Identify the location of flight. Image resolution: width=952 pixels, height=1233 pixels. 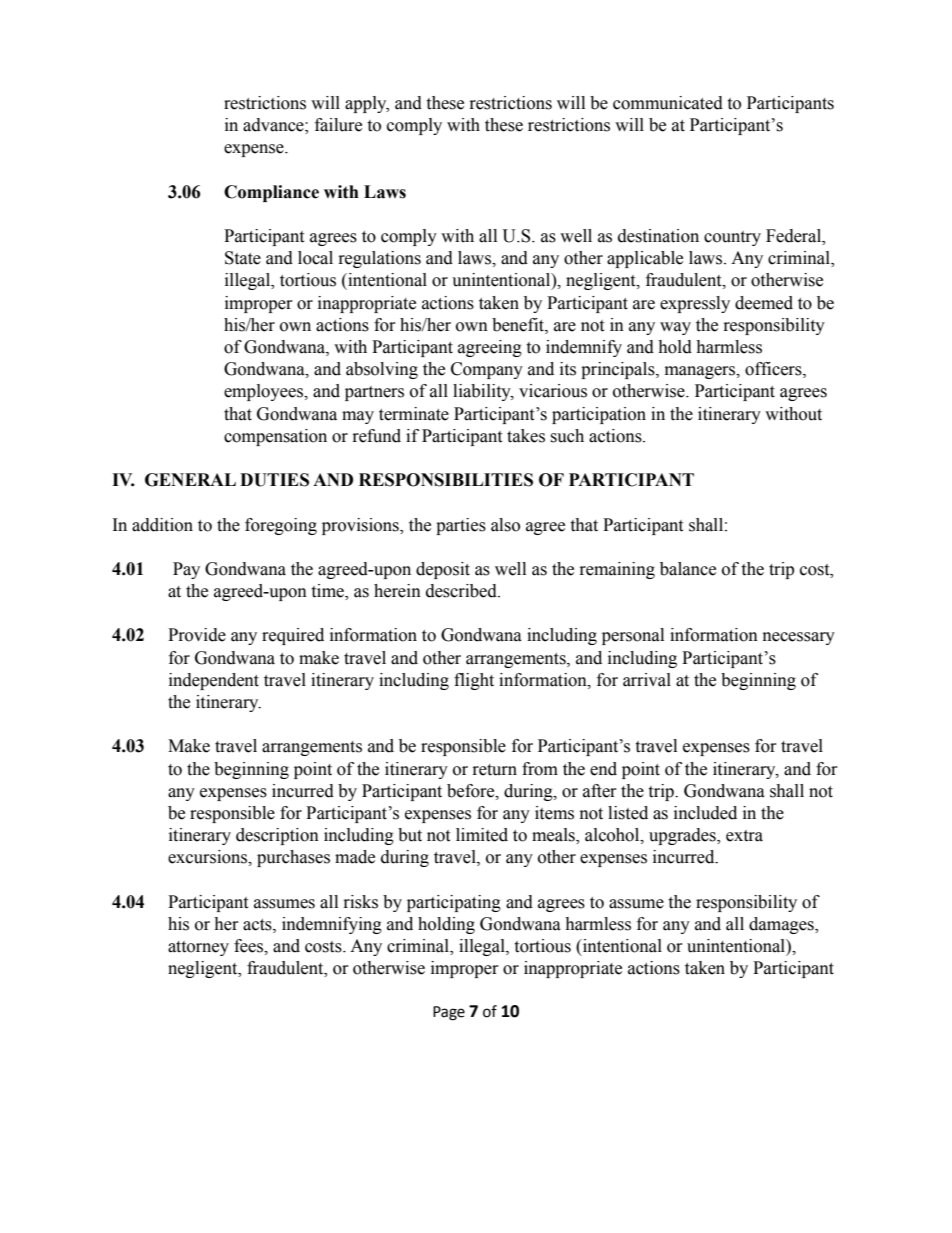
(474, 681).
